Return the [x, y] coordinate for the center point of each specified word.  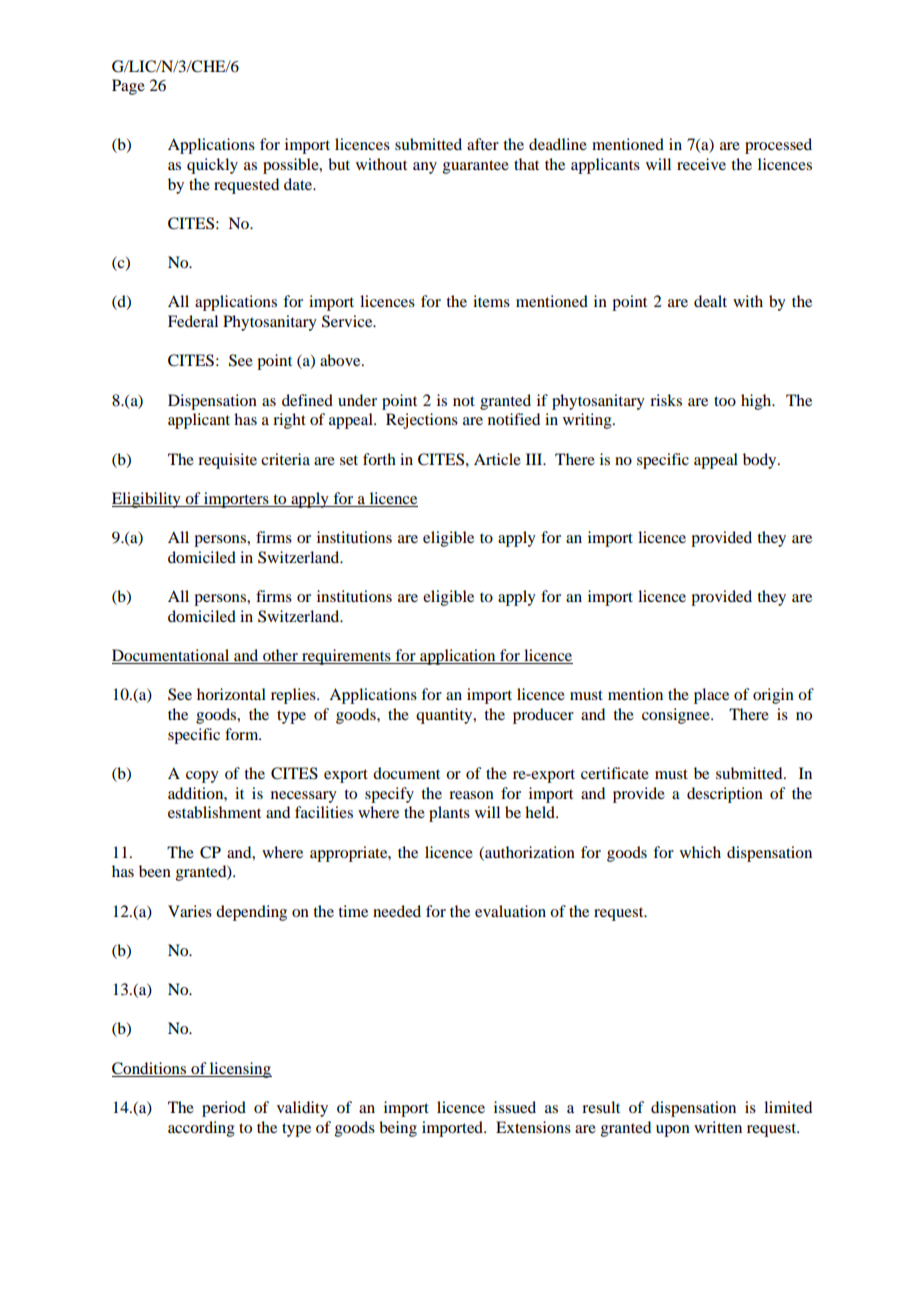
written [718, 1127]
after [483, 144]
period [224, 1109]
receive [701, 164]
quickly [212, 166]
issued [515, 1107]
